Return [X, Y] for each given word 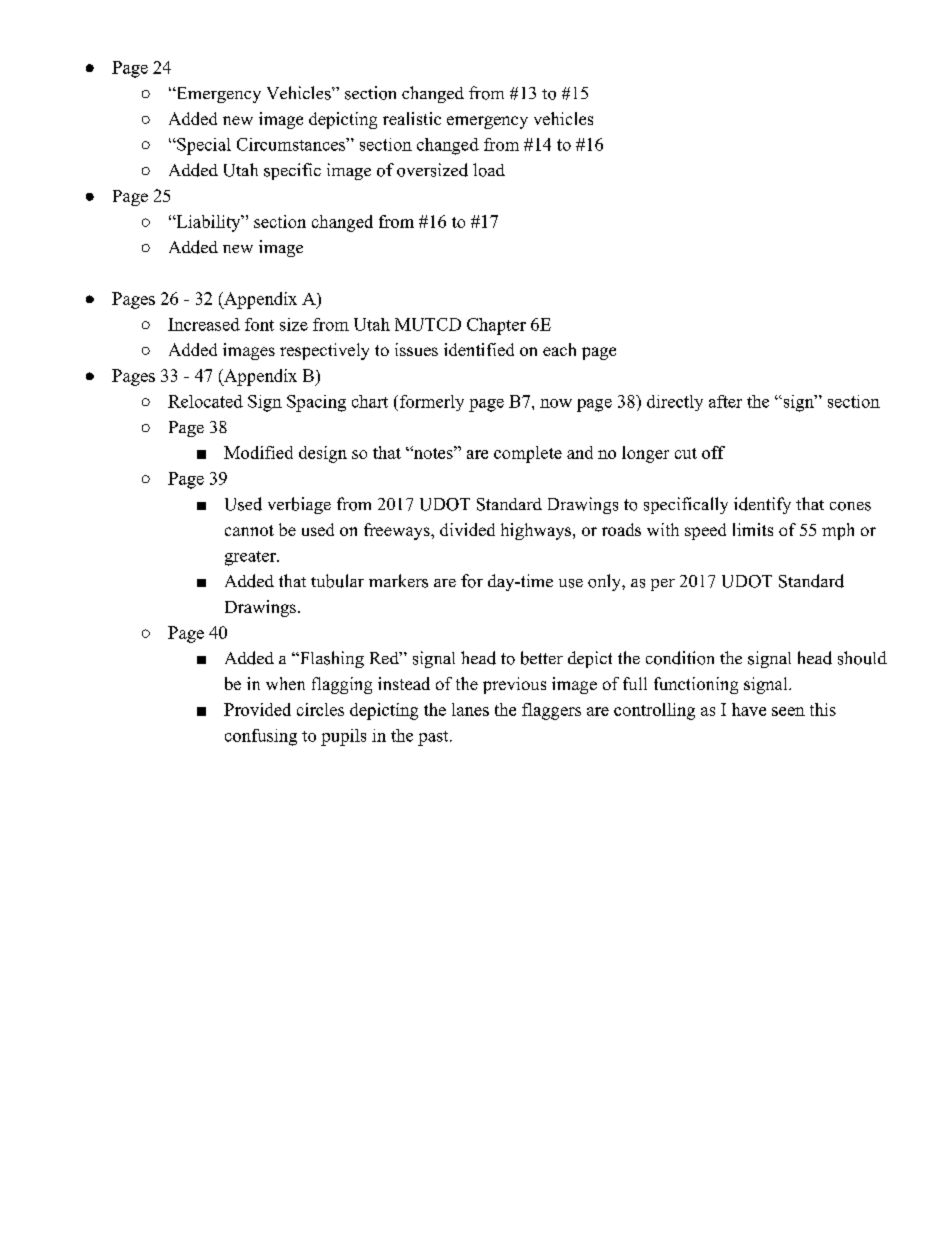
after [725, 401]
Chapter [496, 326]
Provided [257, 709]
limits [753, 529]
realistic [412, 118]
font [259, 324]
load [489, 170]
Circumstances [292, 144]
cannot [249, 530]
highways [536, 531]
